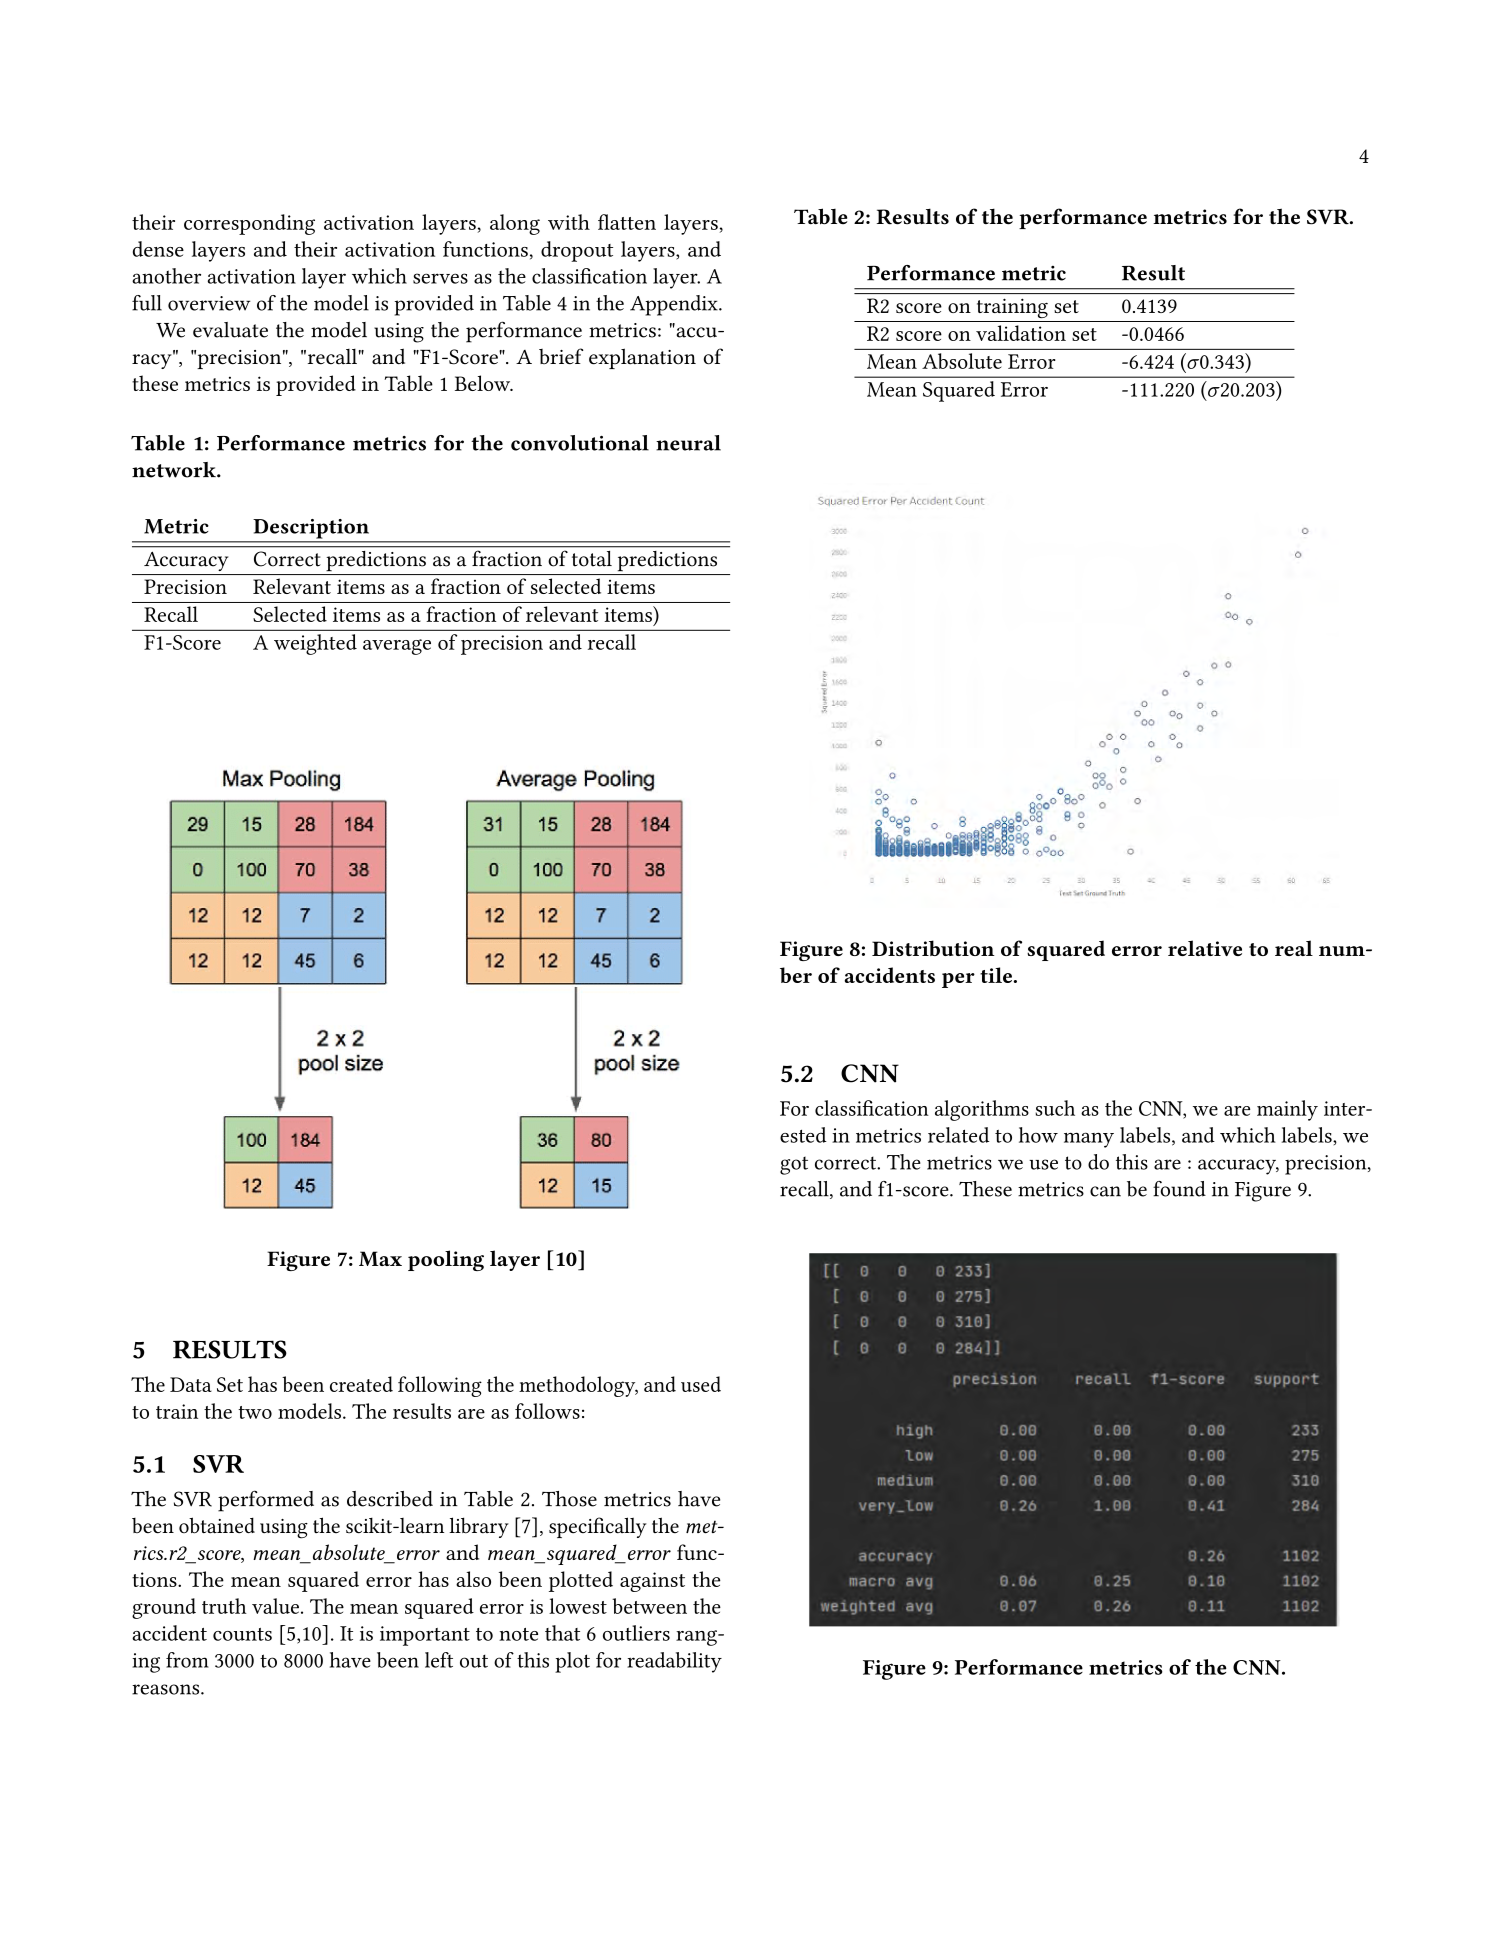 Image resolution: width=1501 pixels, height=1942 pixels. What do you see at coordinates (361, 1384) in the page?
I see `created` at bounding box center [361, 1384].
